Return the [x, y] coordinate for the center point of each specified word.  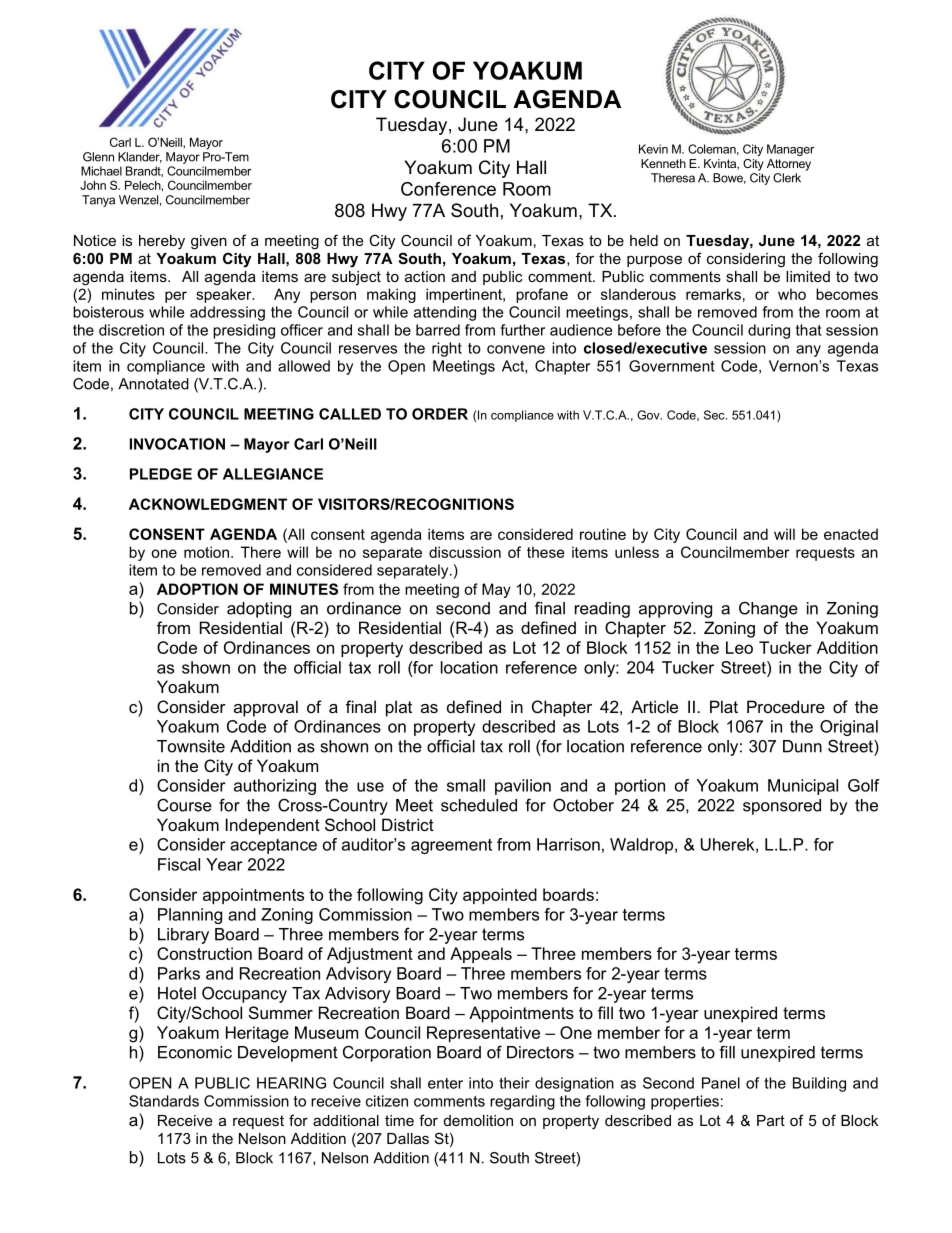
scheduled [479, 805]
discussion [465, 552]
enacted [851, 534]
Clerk [787, 178]
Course [184, 805]
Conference [448, 189]
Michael [101, 171]
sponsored [782, 807]
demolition [478, 1120]
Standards [164, 1101]
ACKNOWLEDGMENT [208, 504]
